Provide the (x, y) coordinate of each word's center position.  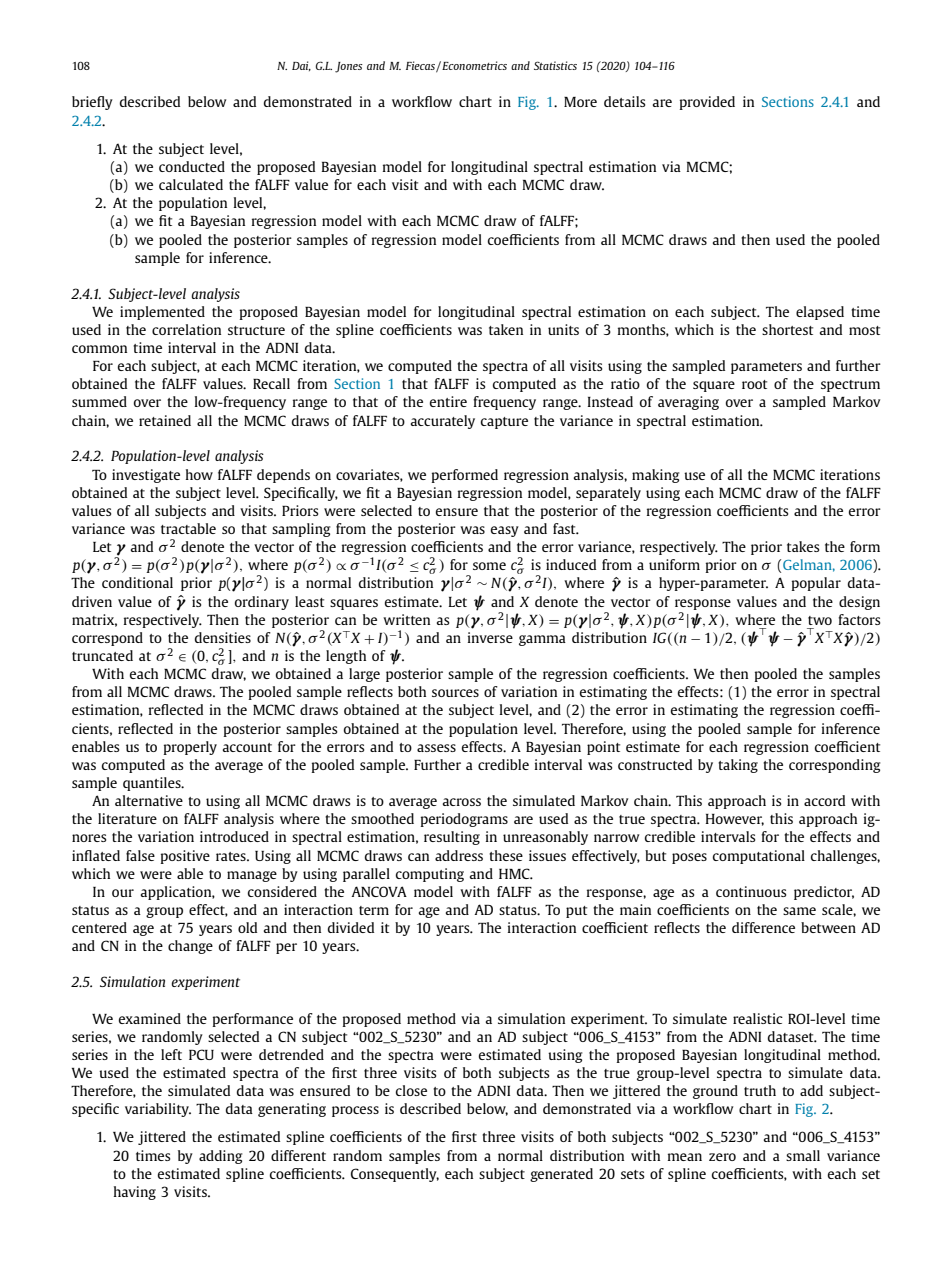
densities (223, 637)
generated (561, 1175)
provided (707, 103)
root (754, 384)
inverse (490, 637)
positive (185, 857)
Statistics (555, 65)
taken (506, 329)
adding (220, 1157)
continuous (751, 891)
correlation (186, 329)
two (820, 620)
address (459, 855)
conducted (192, 166)
